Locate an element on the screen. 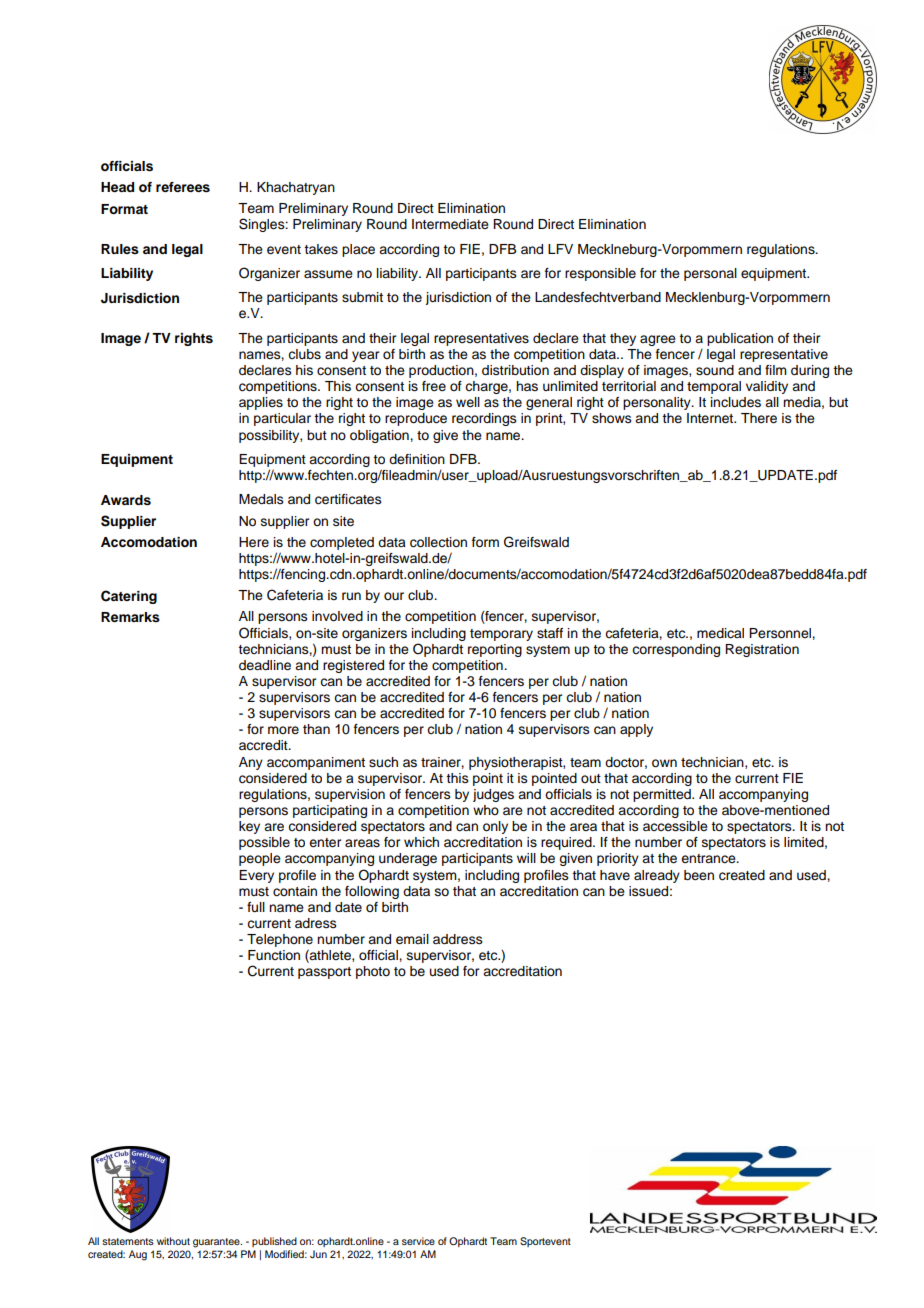 The height and width of the screenshot is (1308, 924). guarantee is located at coordinates (217, 1243).
